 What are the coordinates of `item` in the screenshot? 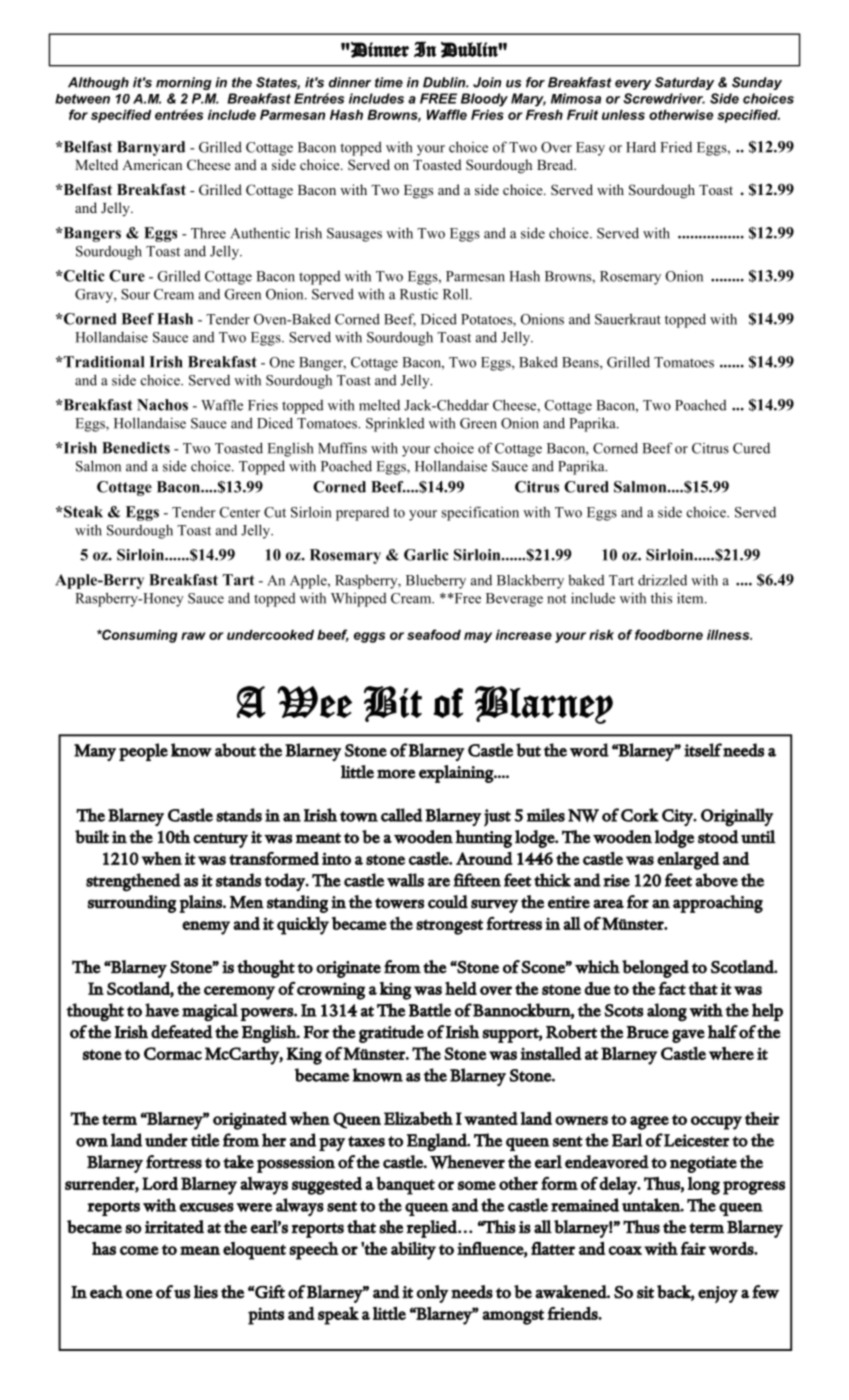 It's located at (691, 598).
